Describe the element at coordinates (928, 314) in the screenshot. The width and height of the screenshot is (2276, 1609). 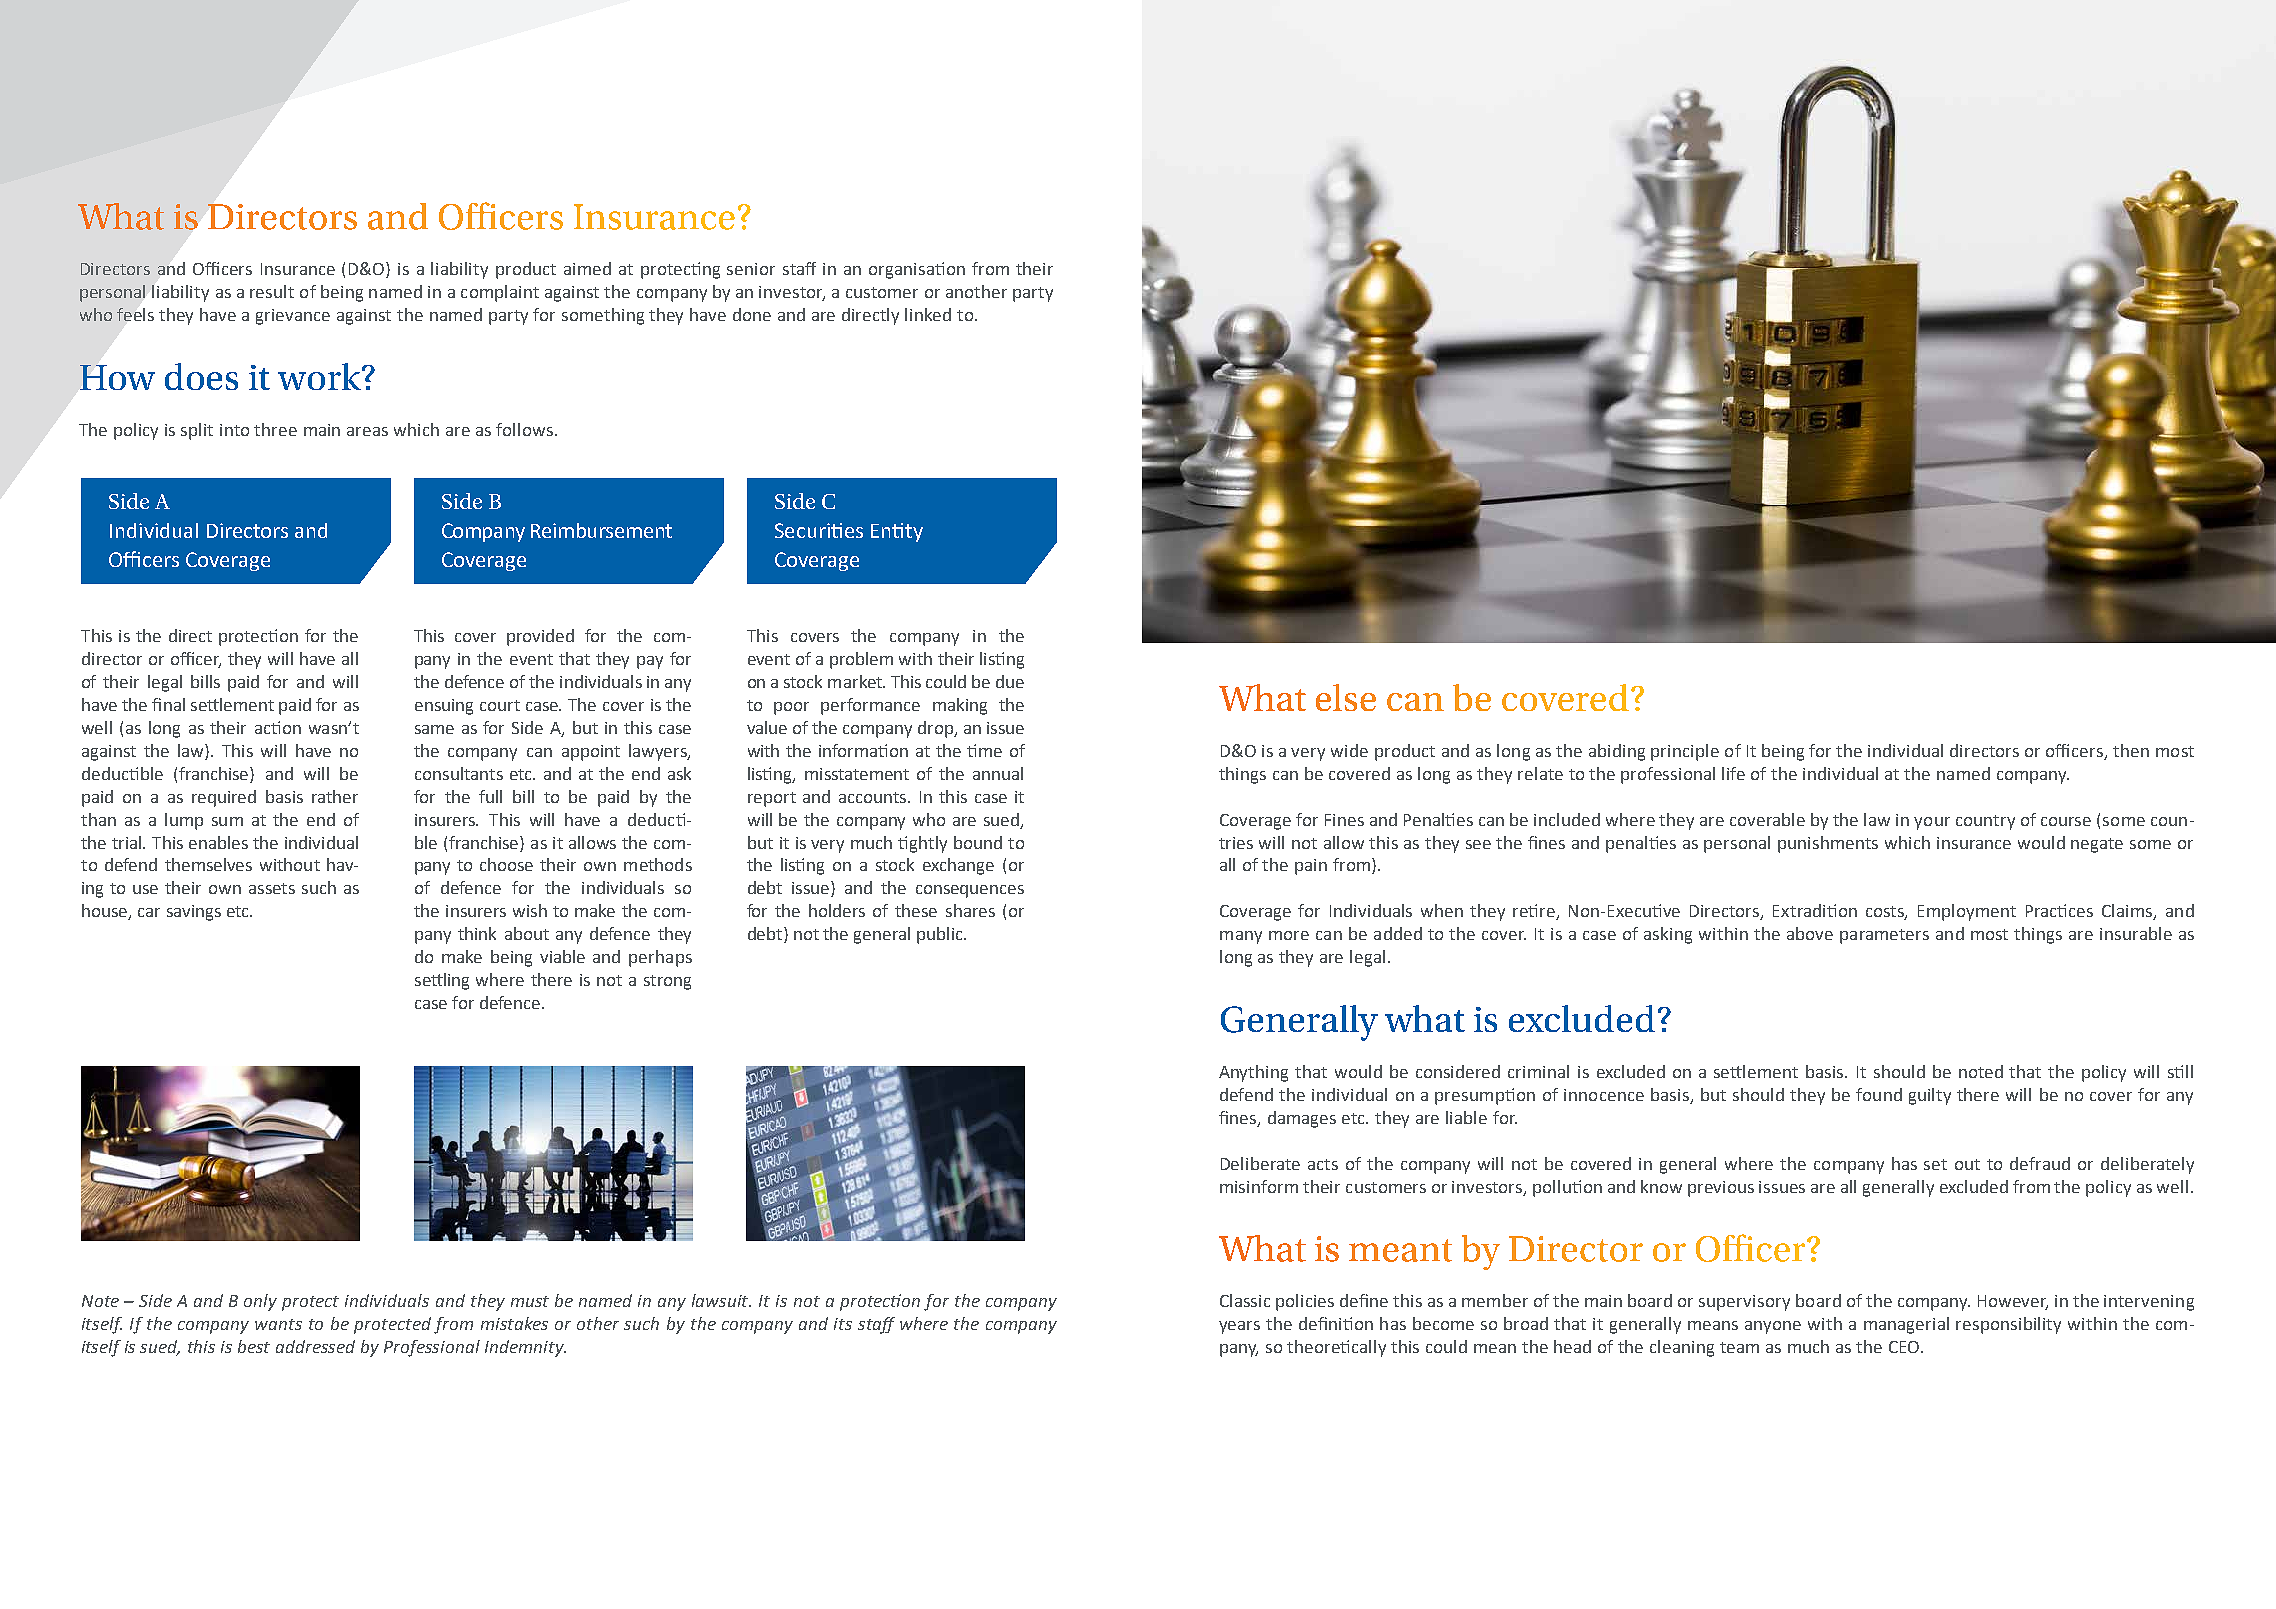
I see `linked` at that location.
